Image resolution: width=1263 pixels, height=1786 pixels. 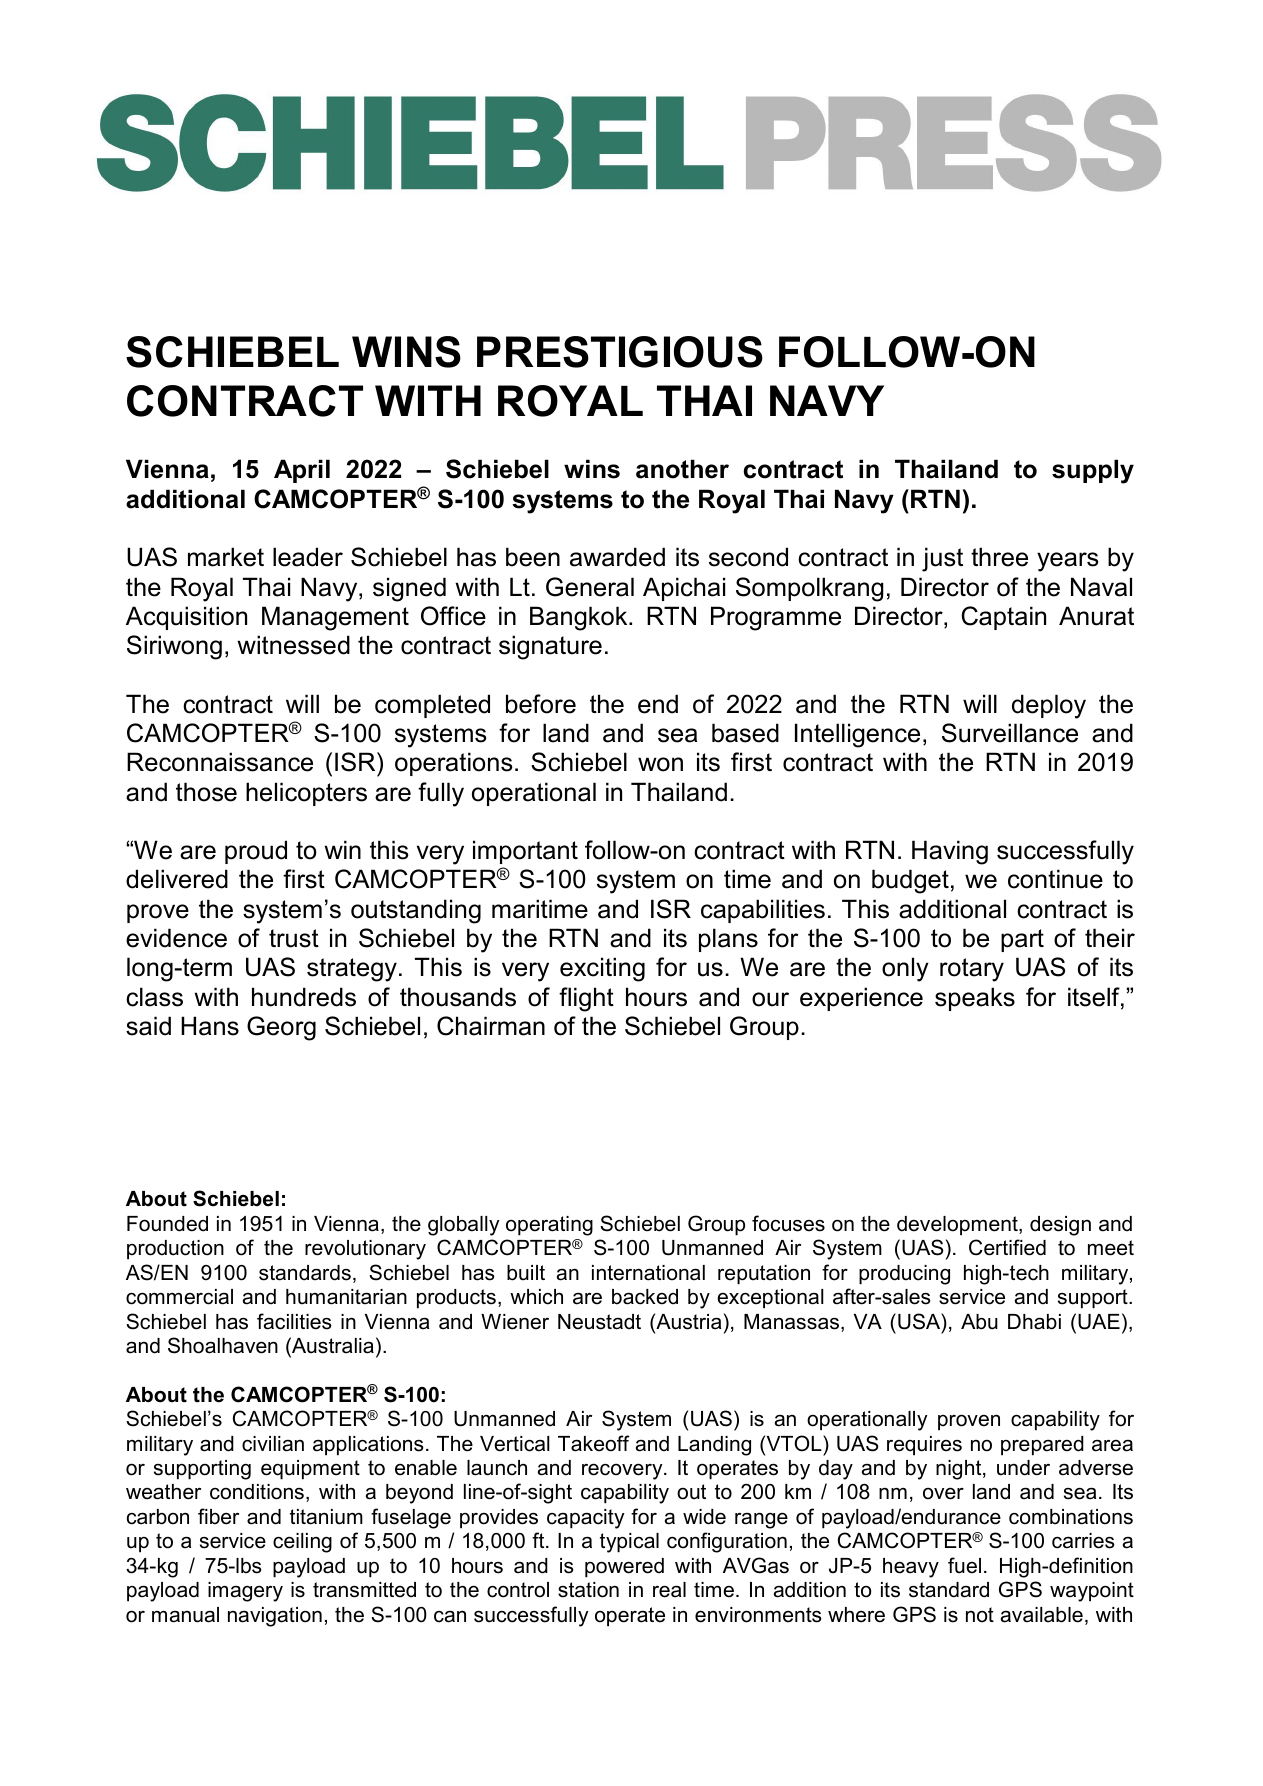 I want to click on powered, so click(x=624, y=1568).
